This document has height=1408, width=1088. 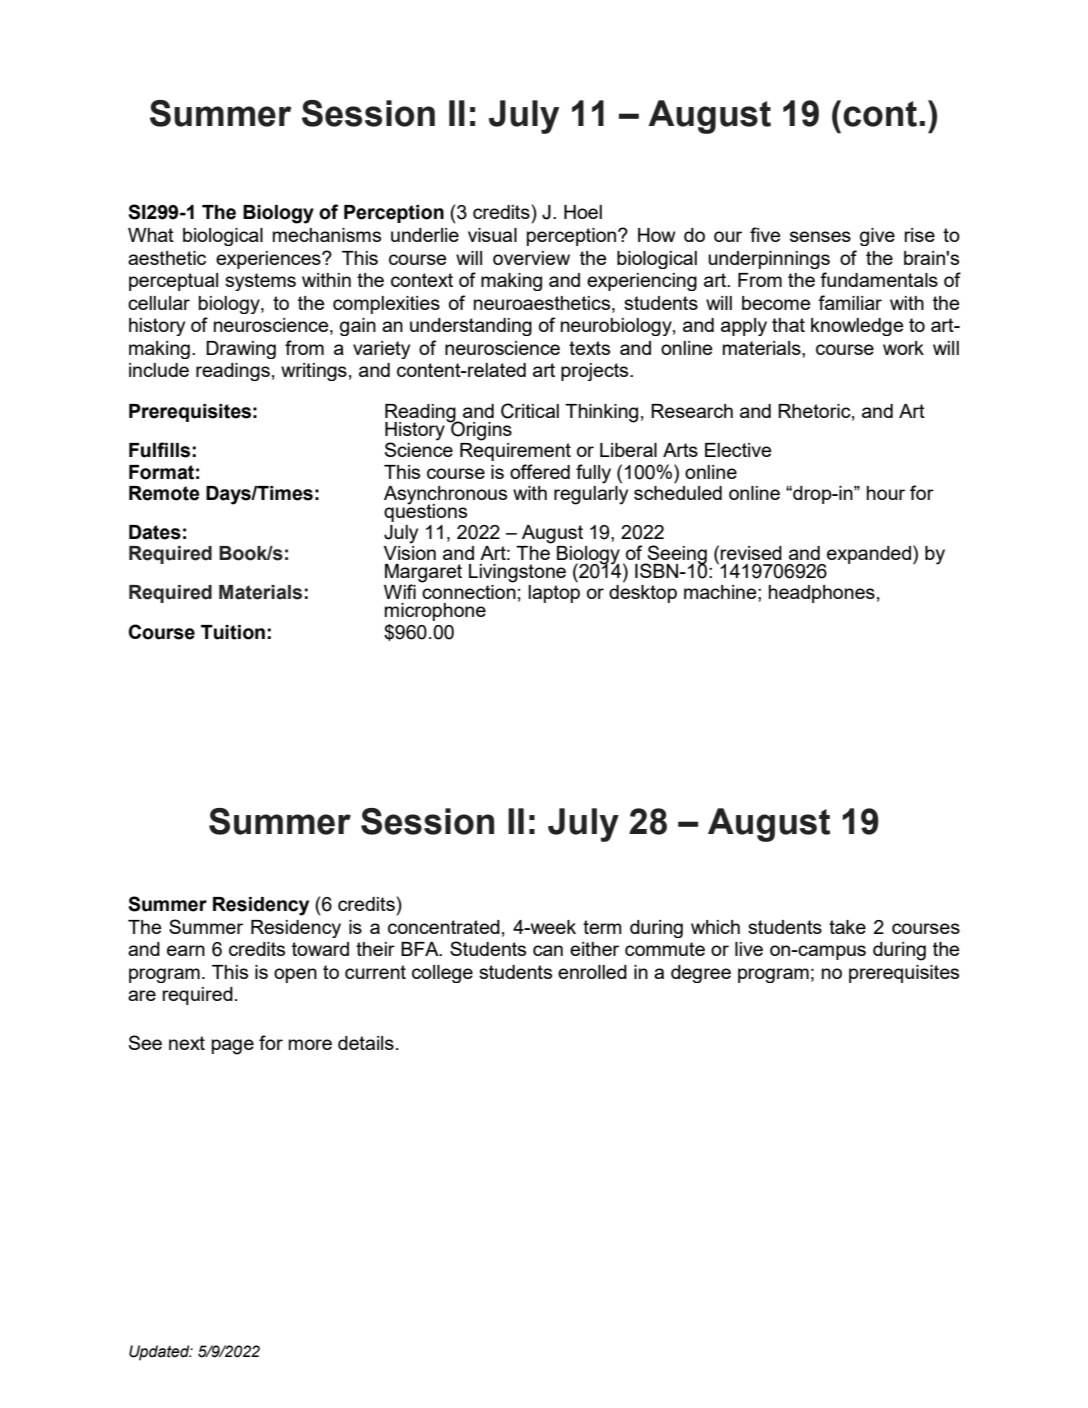 I want to click on senses, so click(x=820, y=236).
